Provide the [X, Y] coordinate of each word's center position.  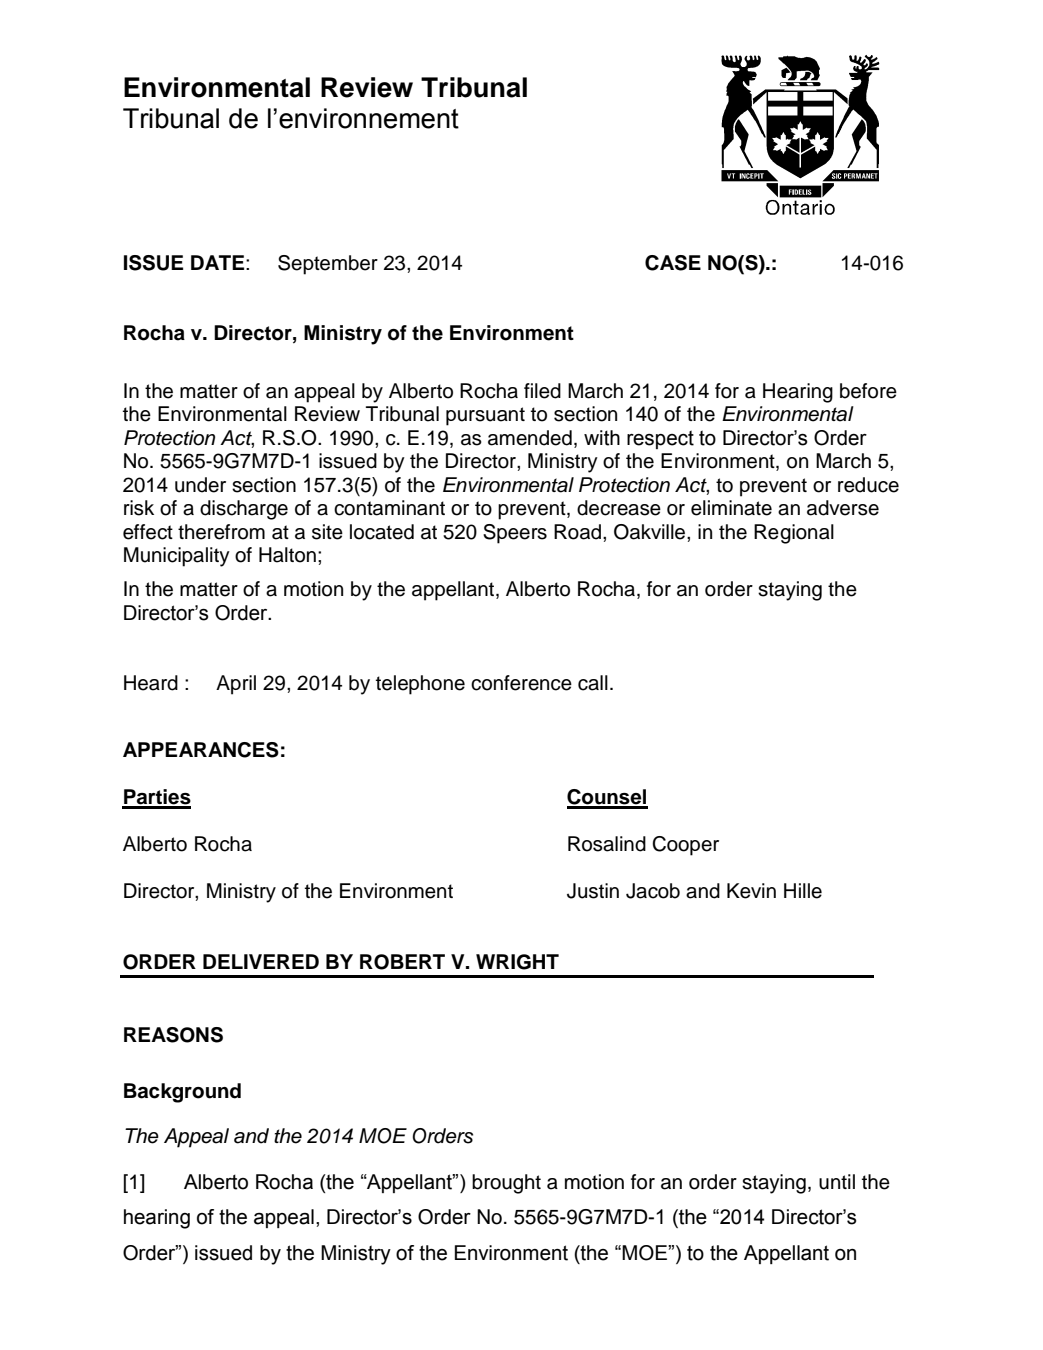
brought [506, 1184]
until [837, 1182]
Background [182, 1093]
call [593, 683]
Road [579, 532]
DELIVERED [261, 961]
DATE [219, 262]
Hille [803, 891]
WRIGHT [517, 962]
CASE [673, 263]
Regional [794, 534]
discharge [244, 510]
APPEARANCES [201, 750]
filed [542, 391]
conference [521, 683]
